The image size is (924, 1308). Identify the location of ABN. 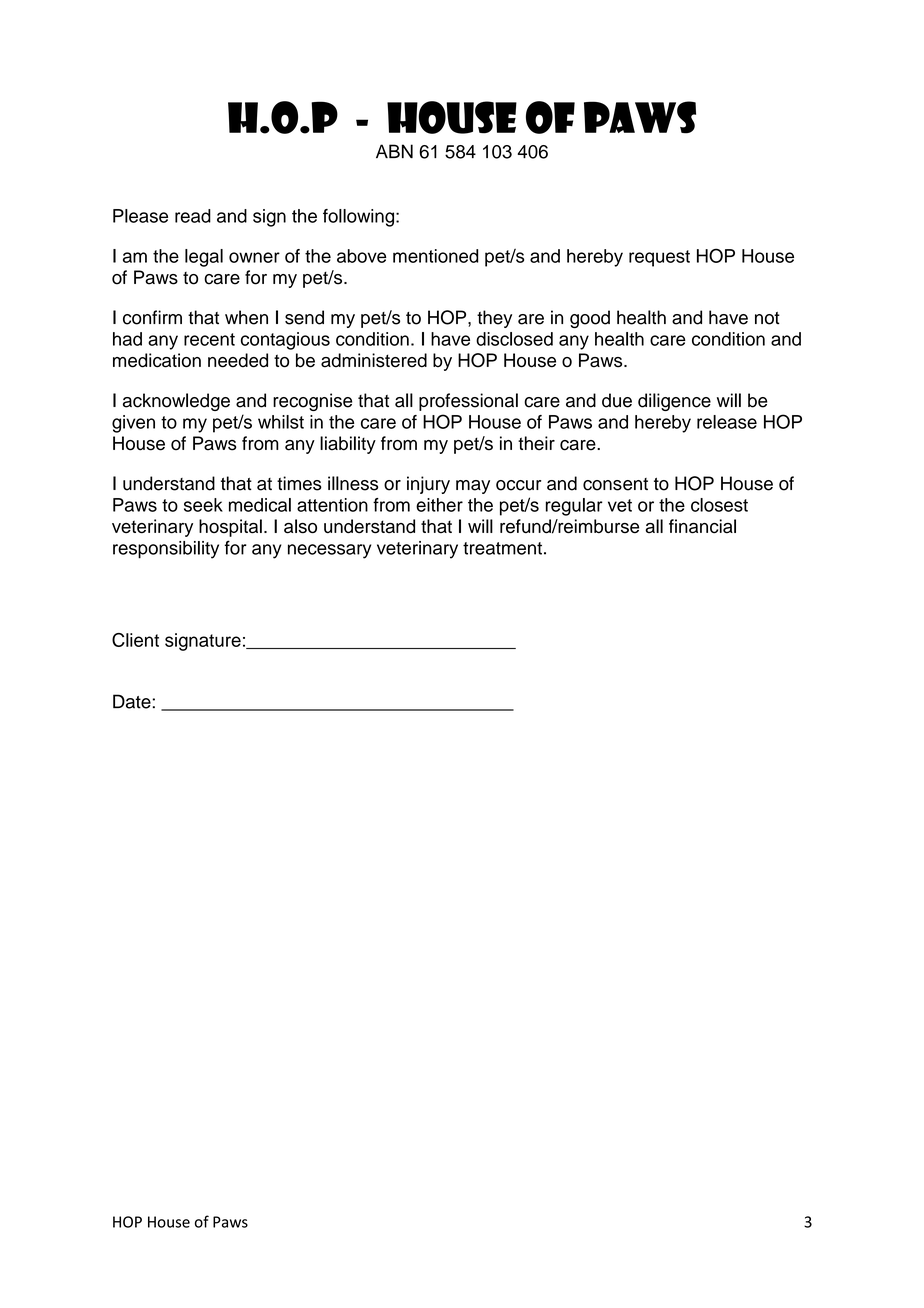
(394, 151).
